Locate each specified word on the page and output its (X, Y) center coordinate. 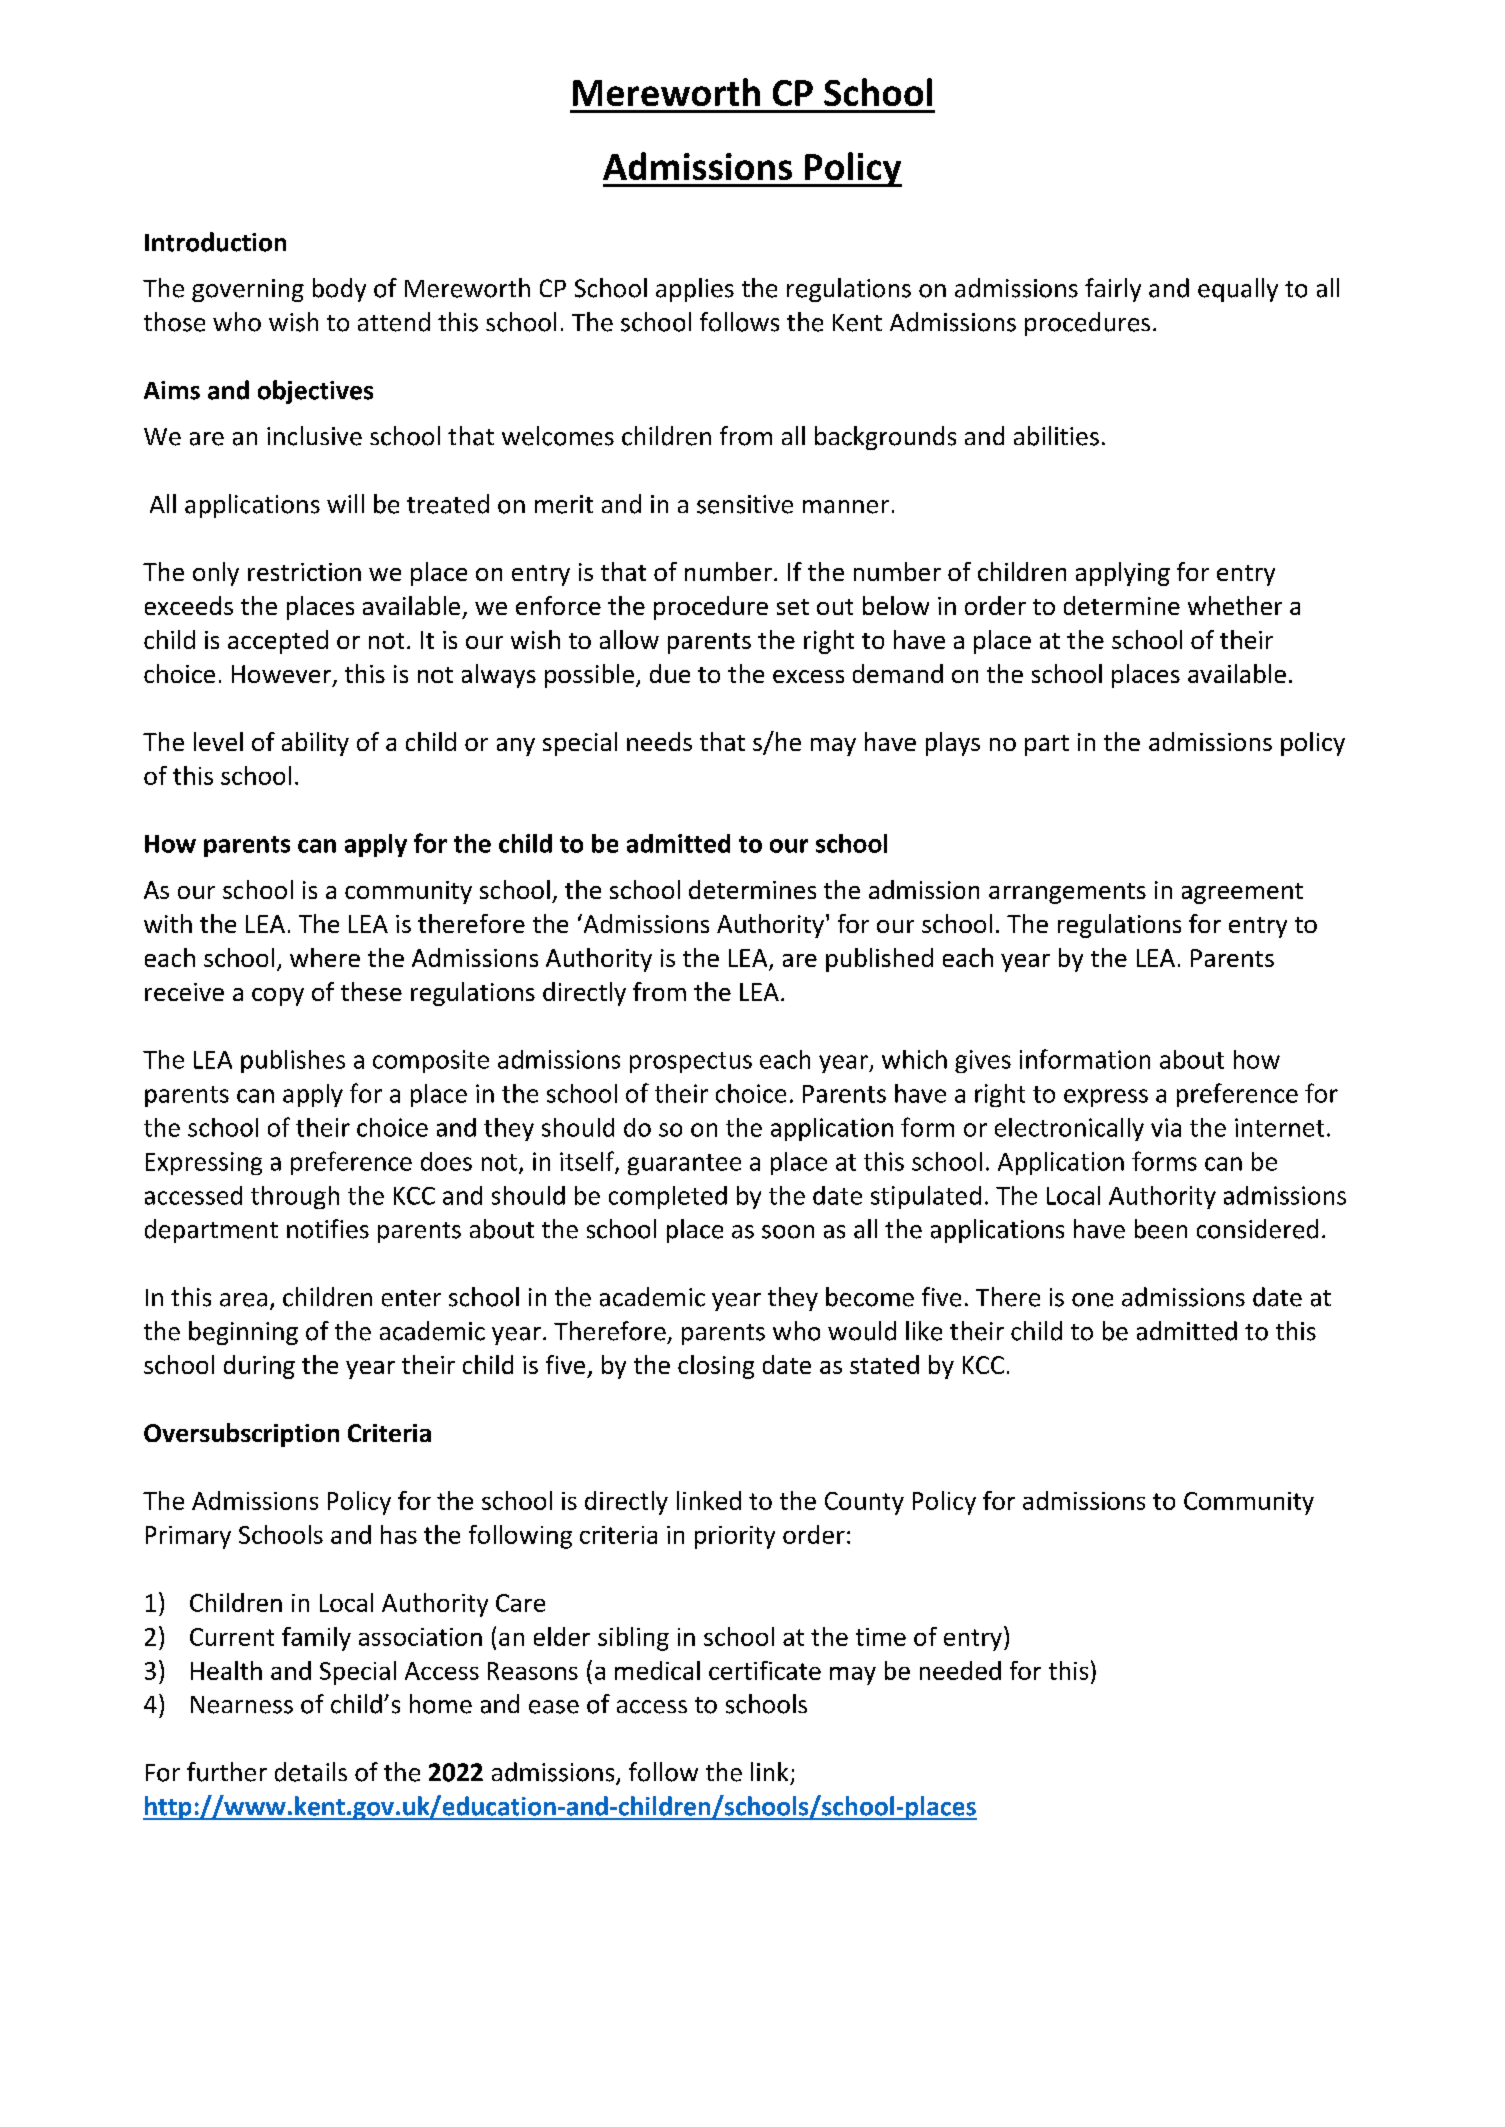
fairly (1113, 290)
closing (716, 1367)
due (670, 673)
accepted (278, 642)
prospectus (691, 1062)
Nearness (242, 1705)
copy (278, 997)
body (339, 290)
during (259, 1367)
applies (695, 290)
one (1092, 1300)
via (1166, 1127)
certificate (765, 1670)
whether (1235, 605)
